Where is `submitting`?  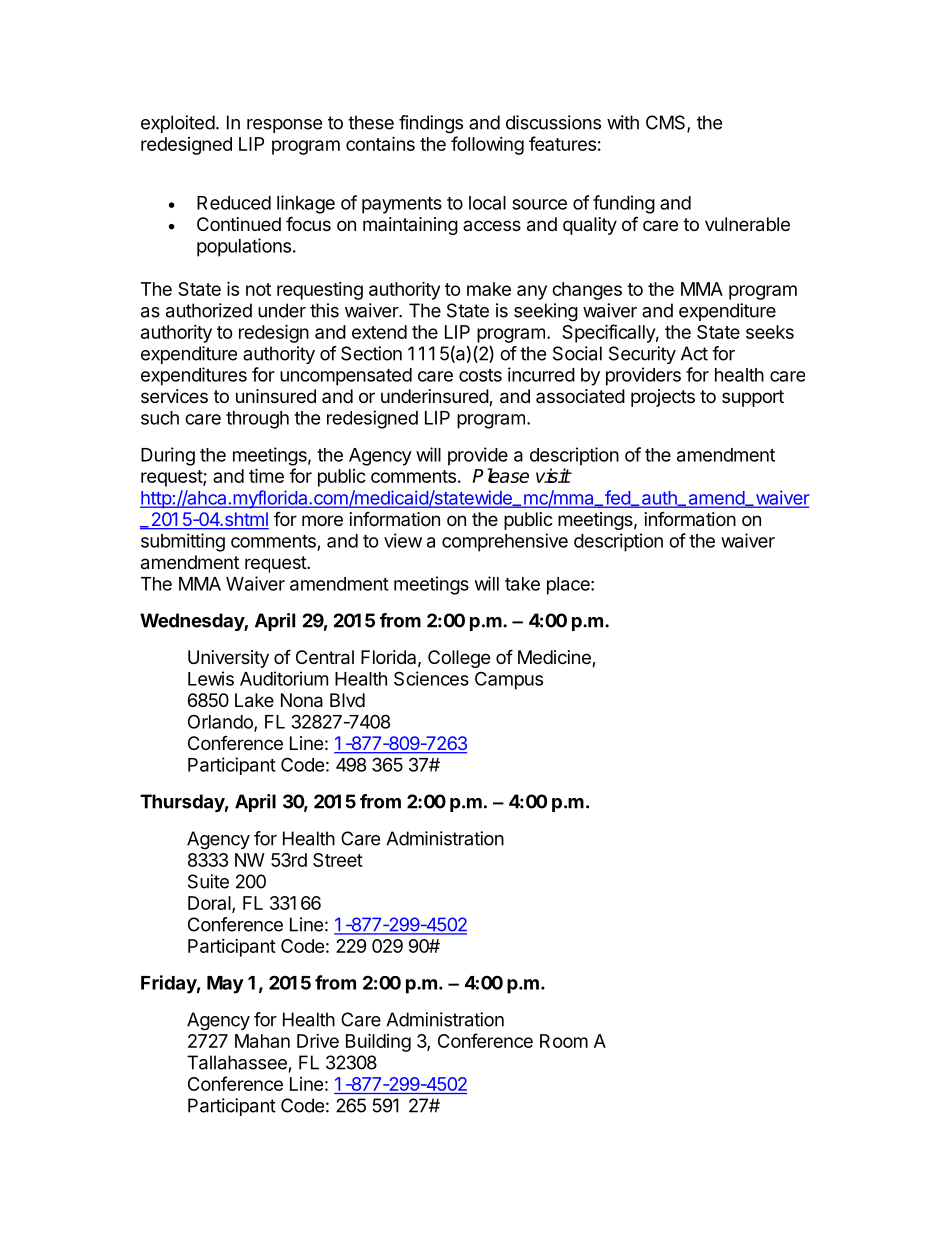 submitting is located at coordinates (183, 542).
